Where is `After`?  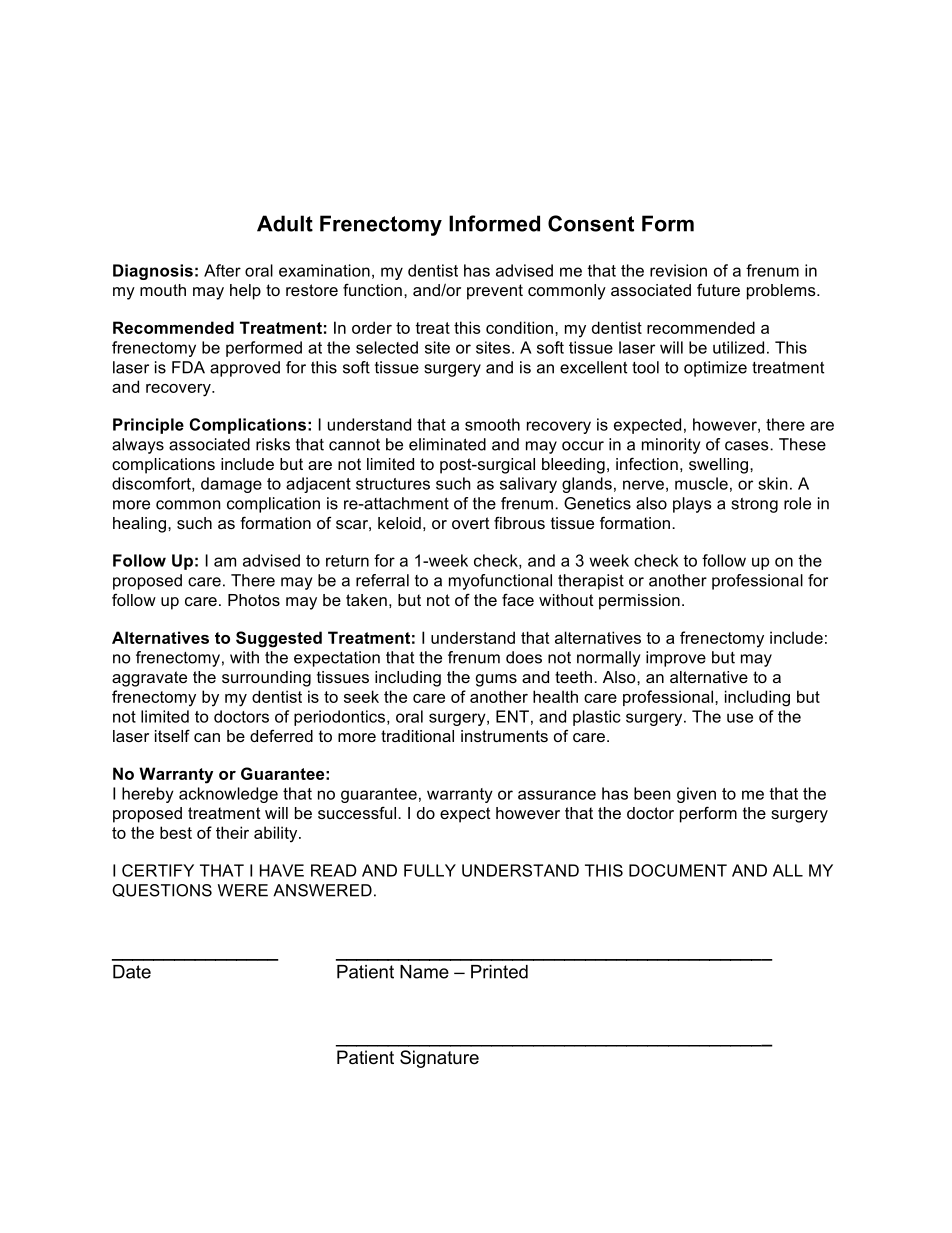 After is located at coordinates (222, 270).
